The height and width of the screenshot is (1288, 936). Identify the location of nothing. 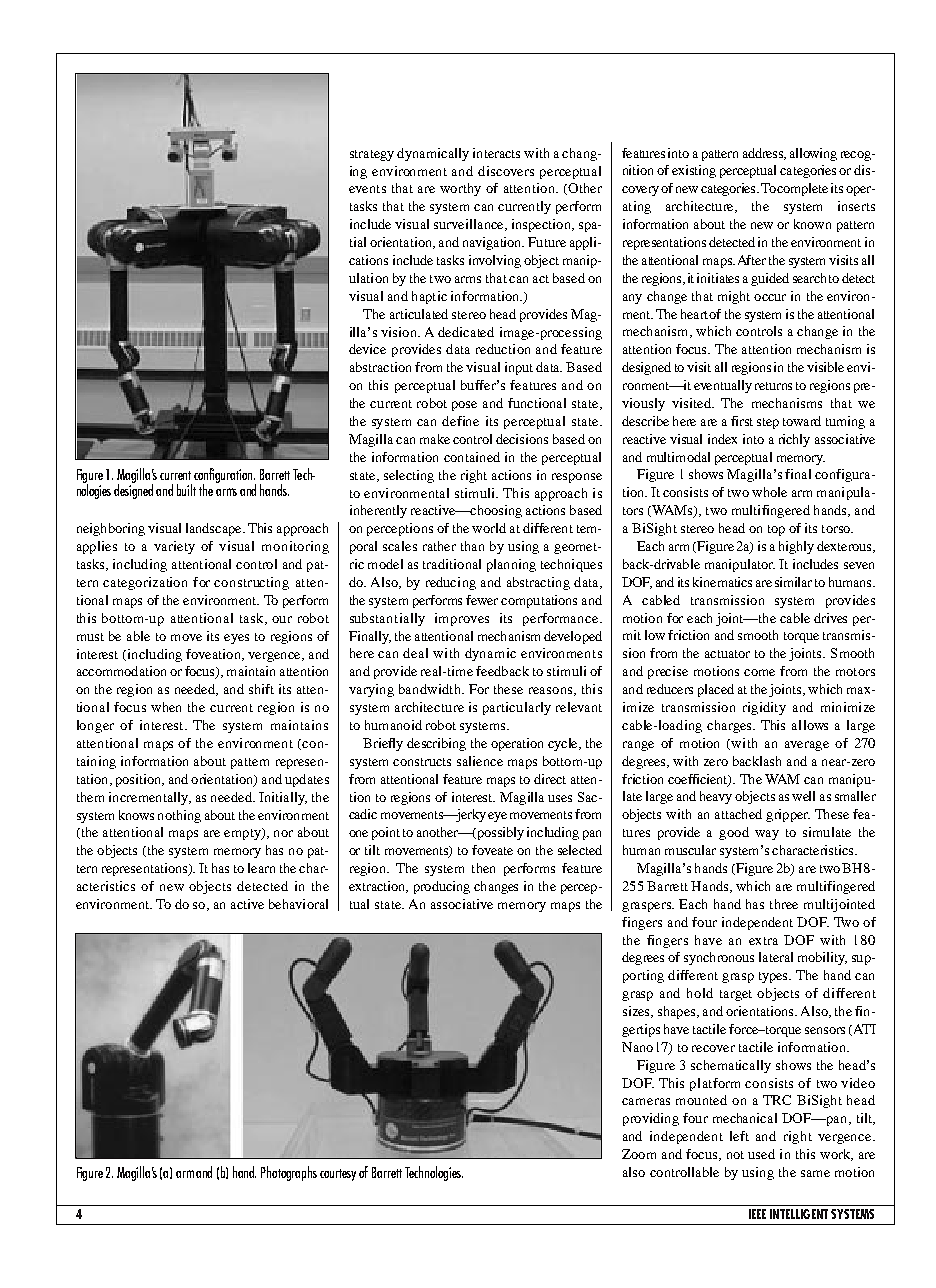
(179, 816).
